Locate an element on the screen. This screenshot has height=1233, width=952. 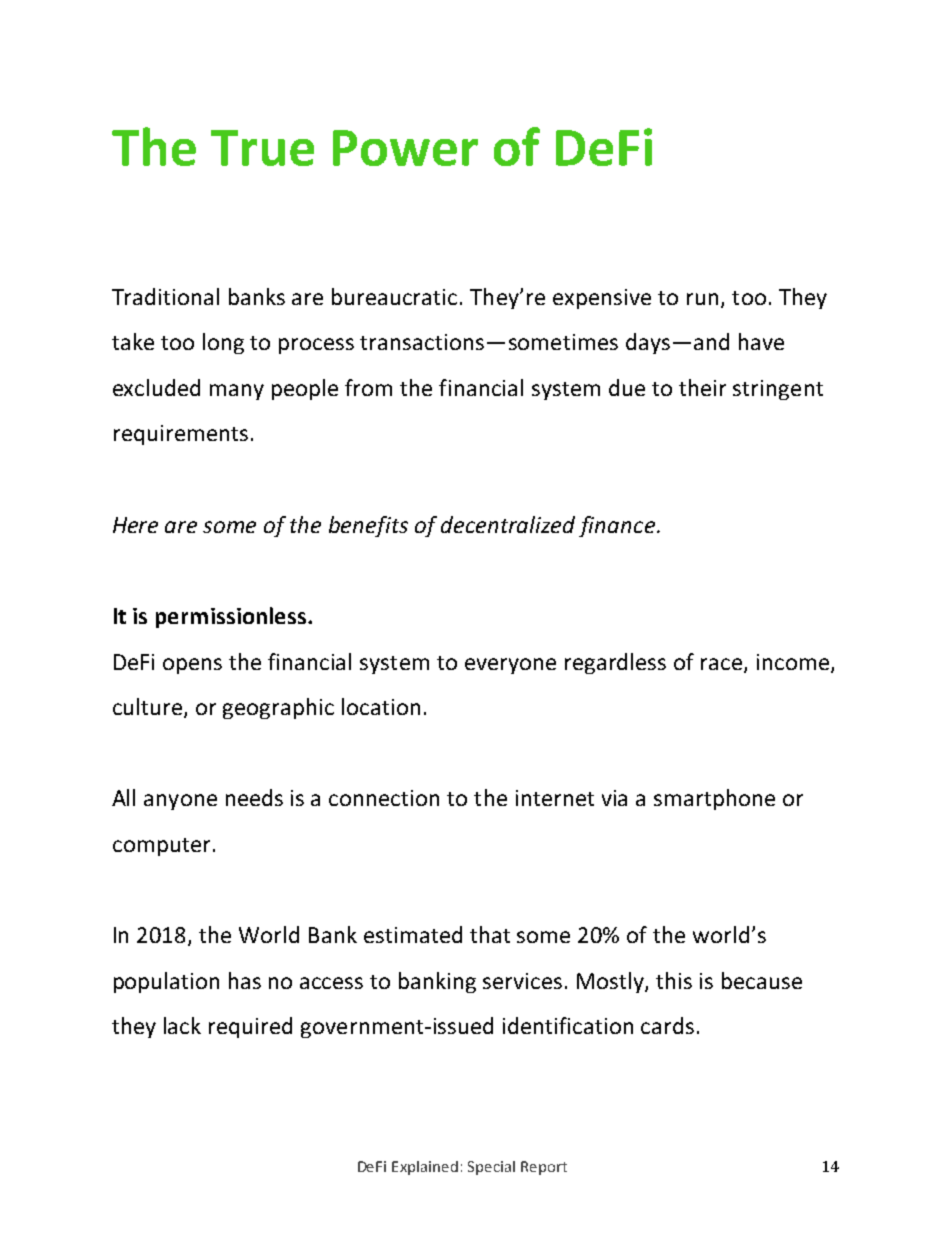
anyone is located at coordinates (180, 802).
